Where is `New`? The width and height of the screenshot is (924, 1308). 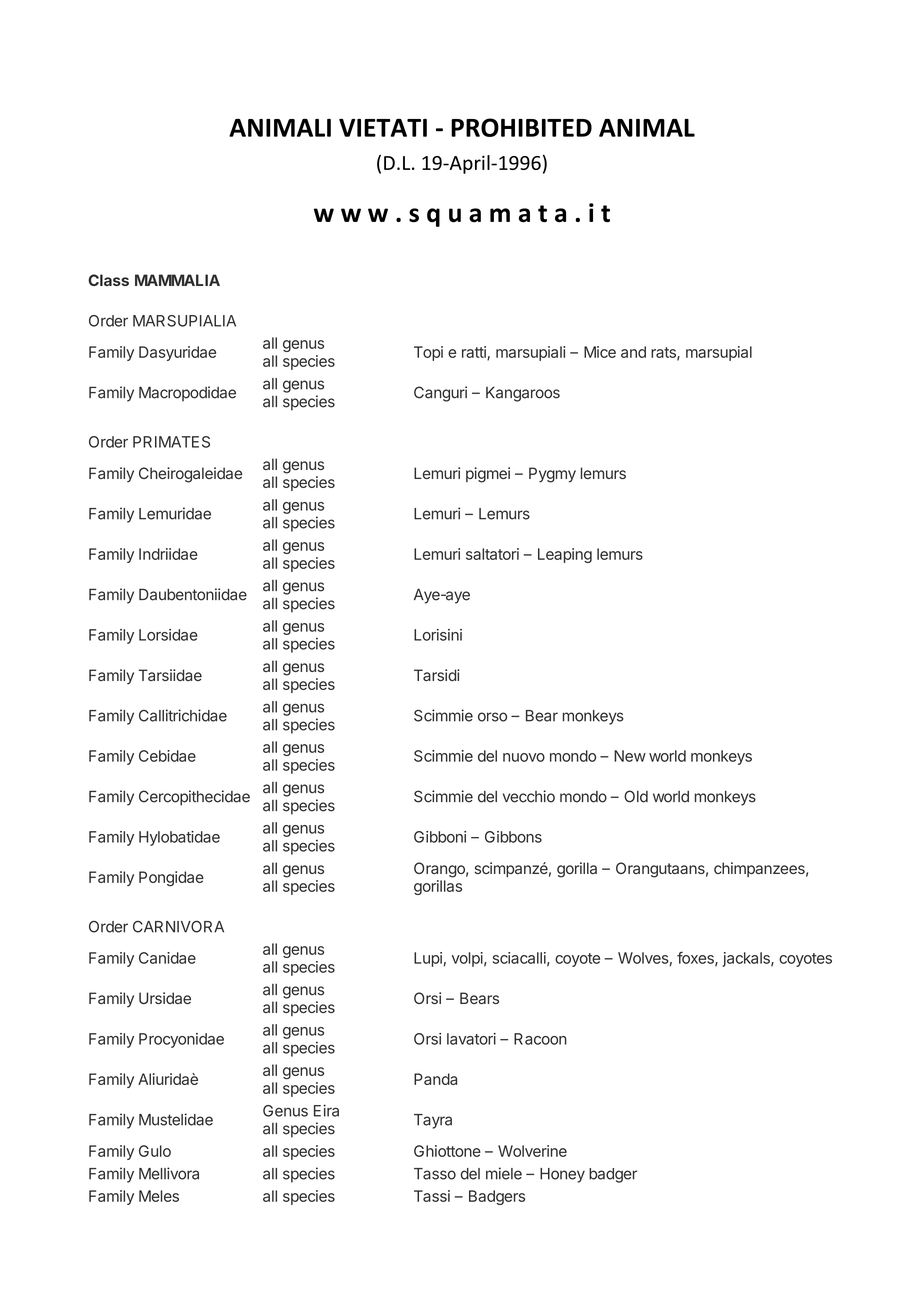 New is located at coordinates (630, 756).
